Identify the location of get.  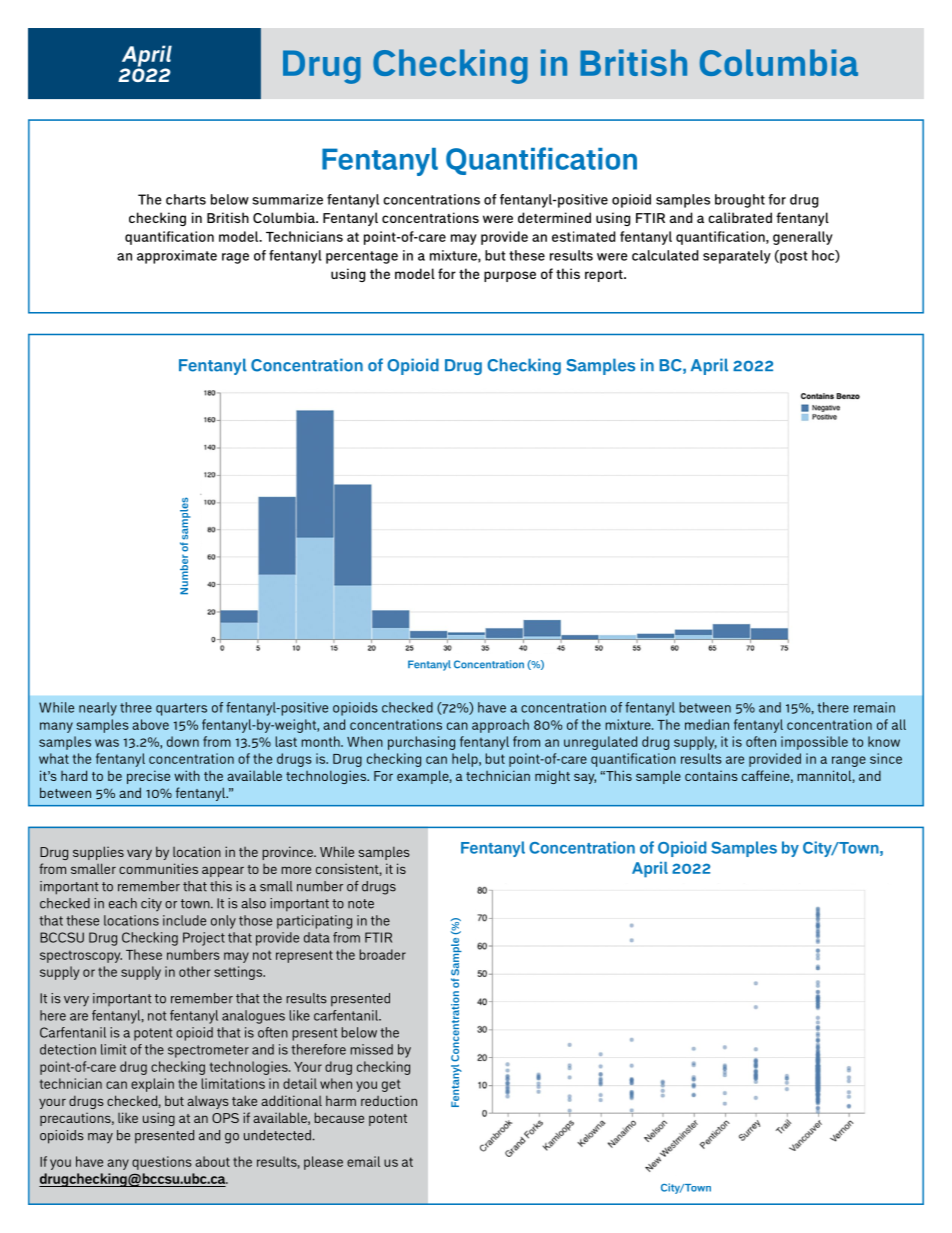
(391, 1085).
